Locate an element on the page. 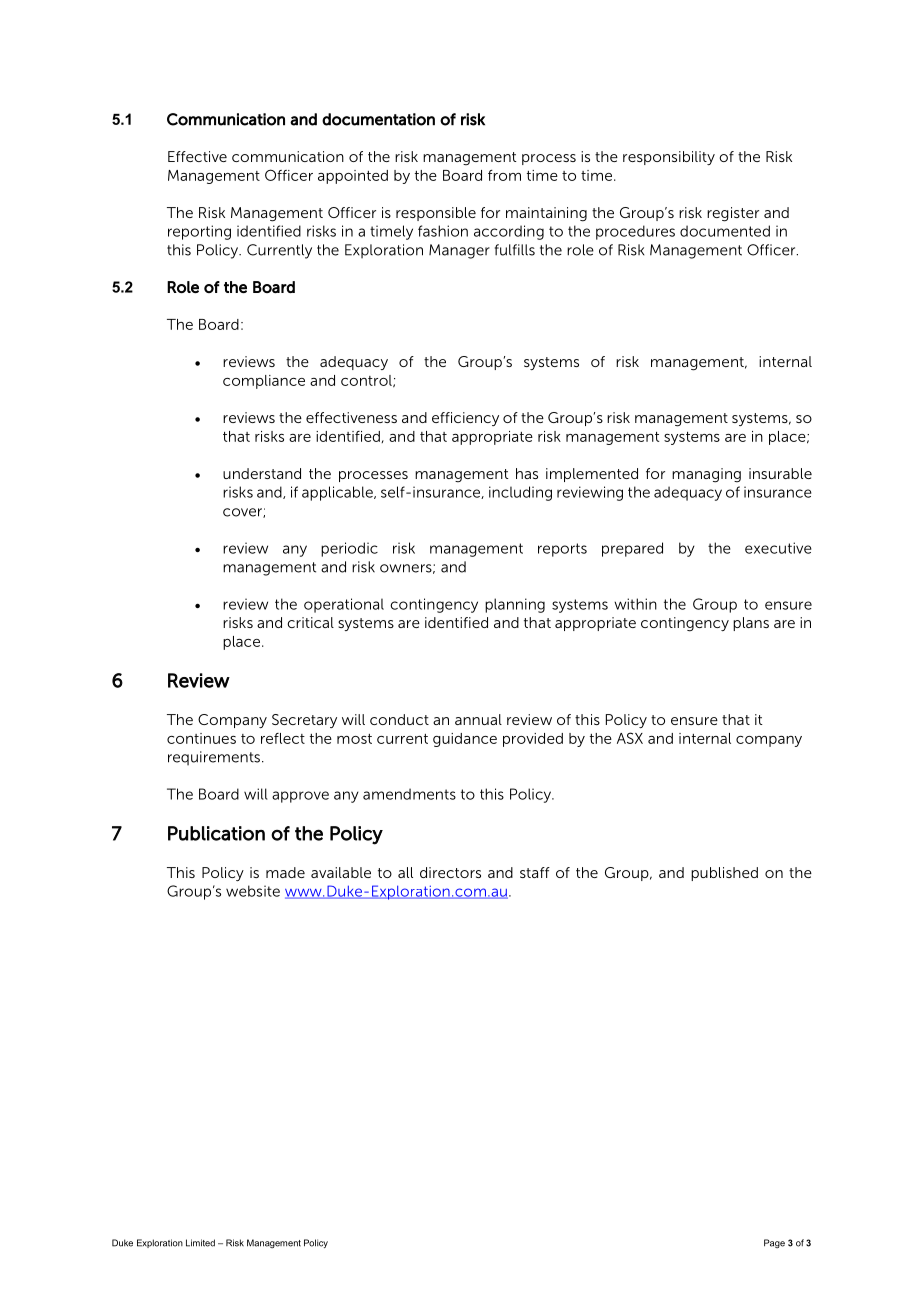  efficiency is located at coordinates (465, 419).
